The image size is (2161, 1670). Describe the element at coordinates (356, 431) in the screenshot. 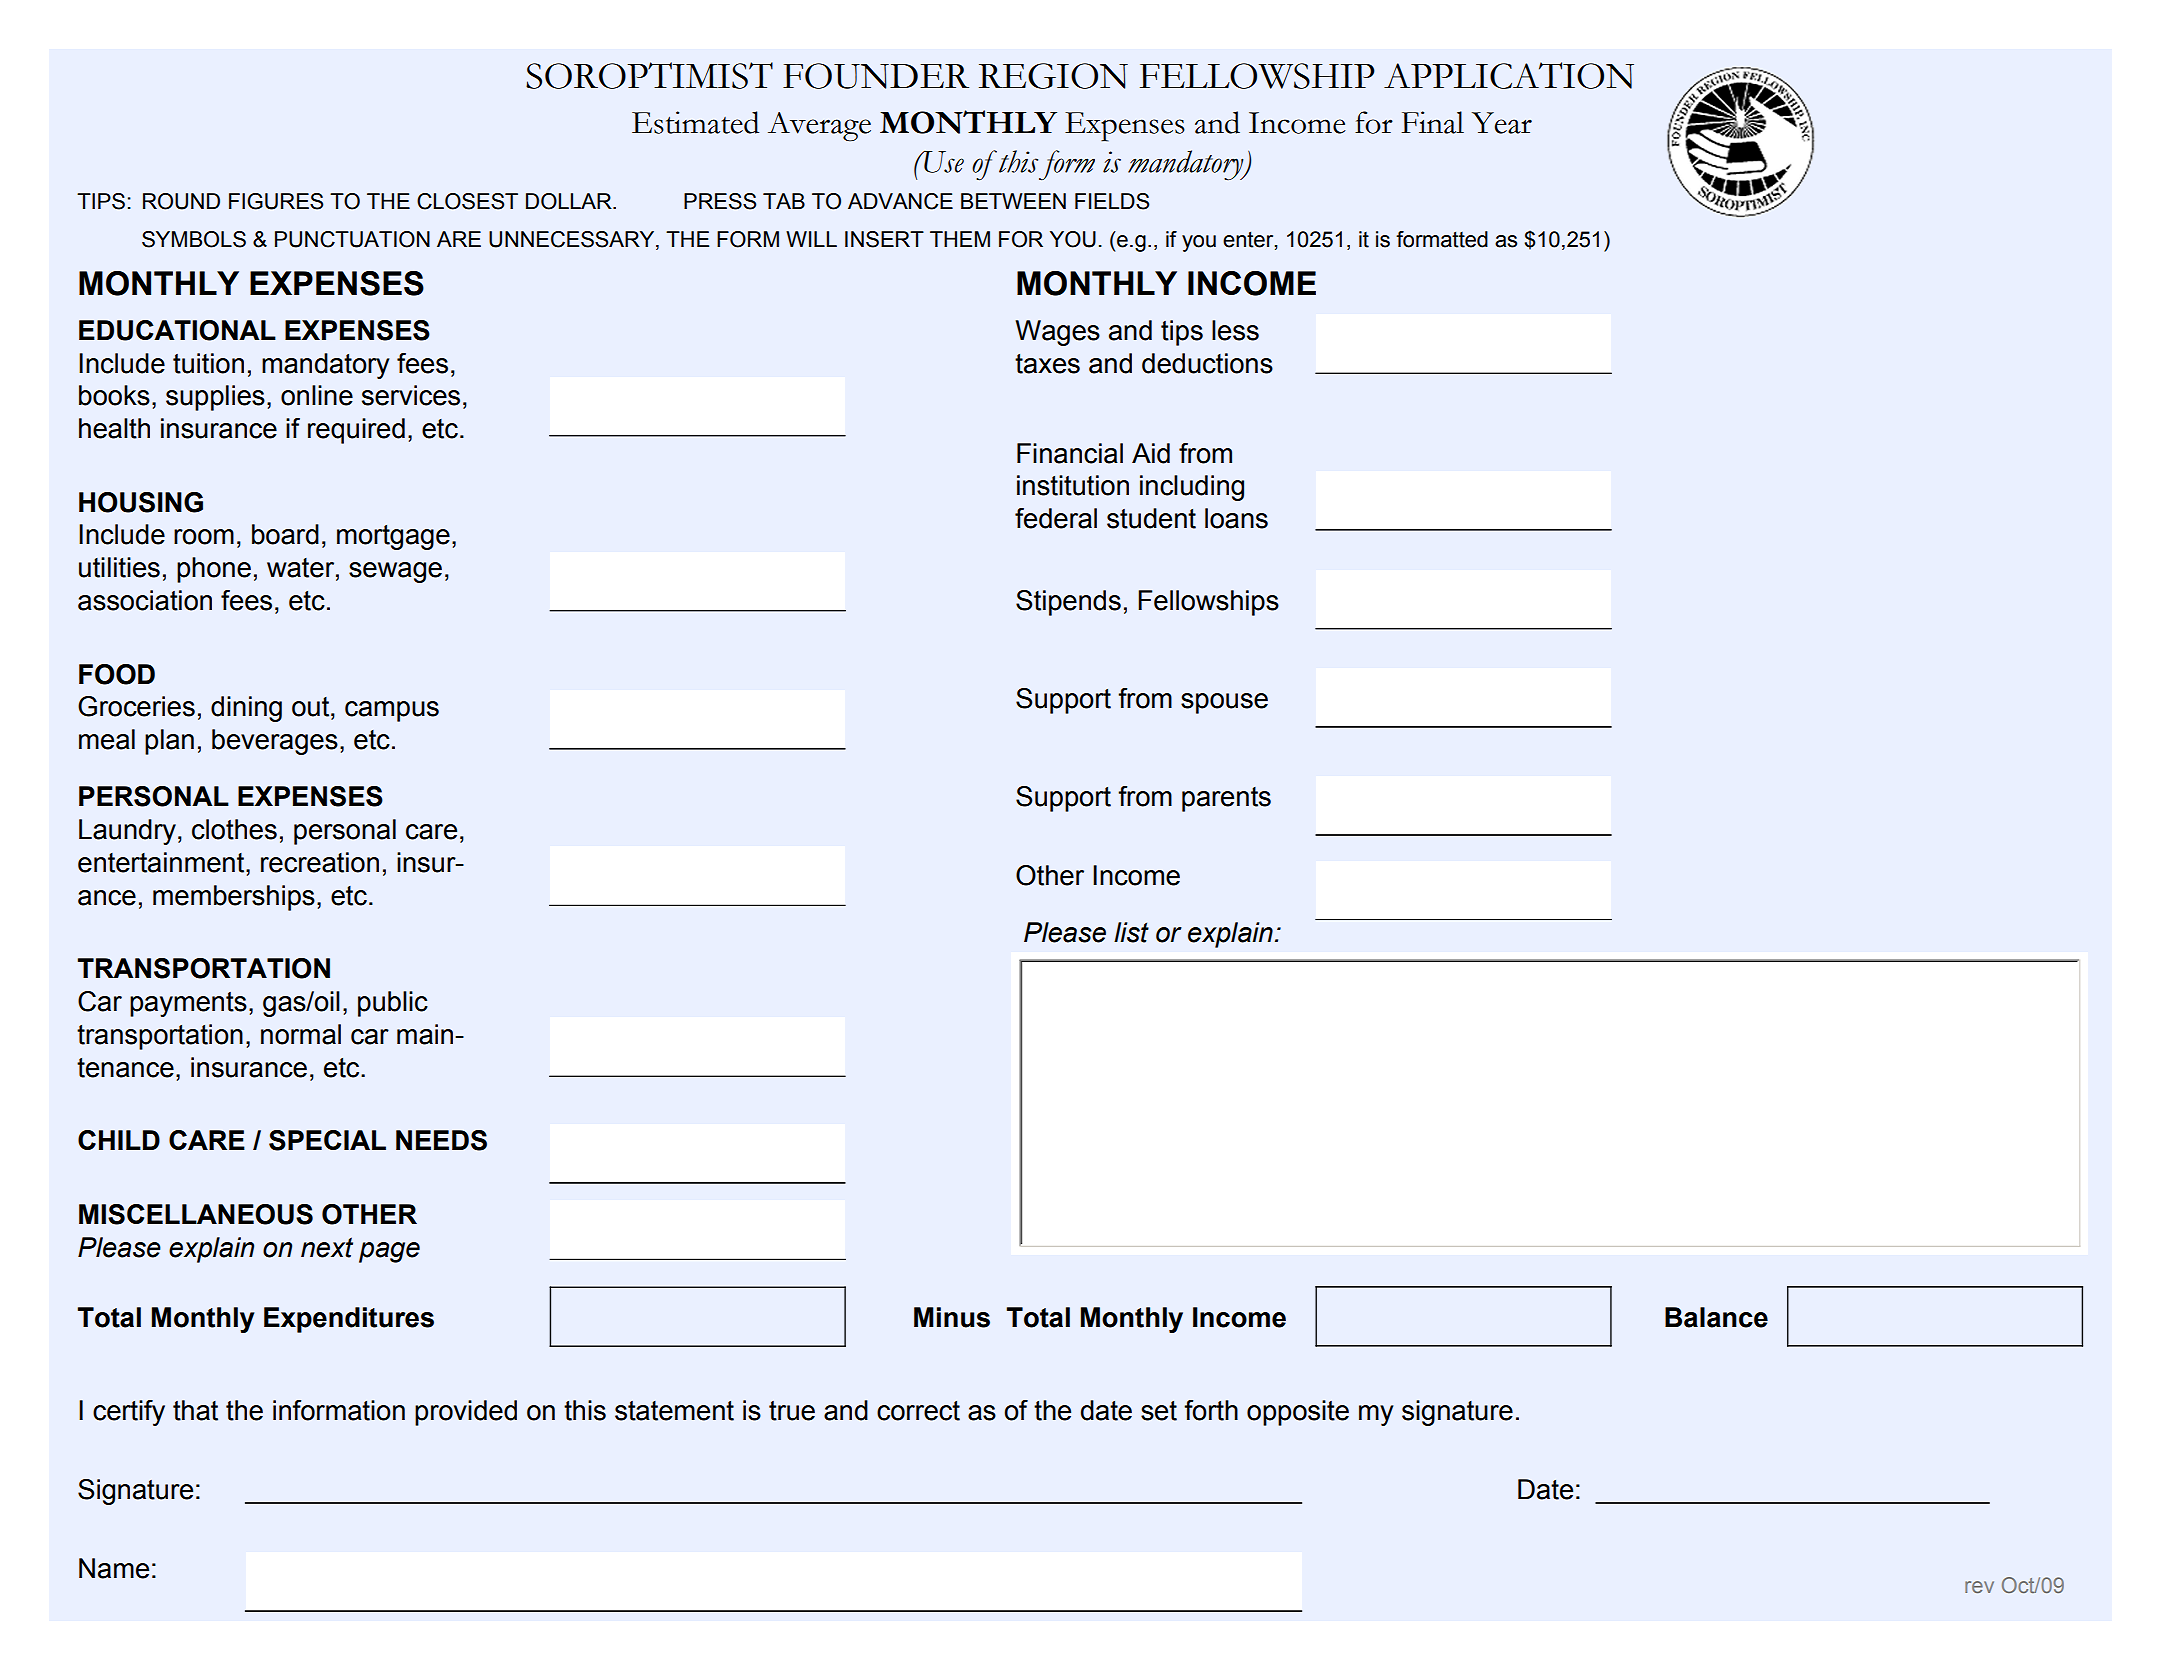

I see `required` at that location.
